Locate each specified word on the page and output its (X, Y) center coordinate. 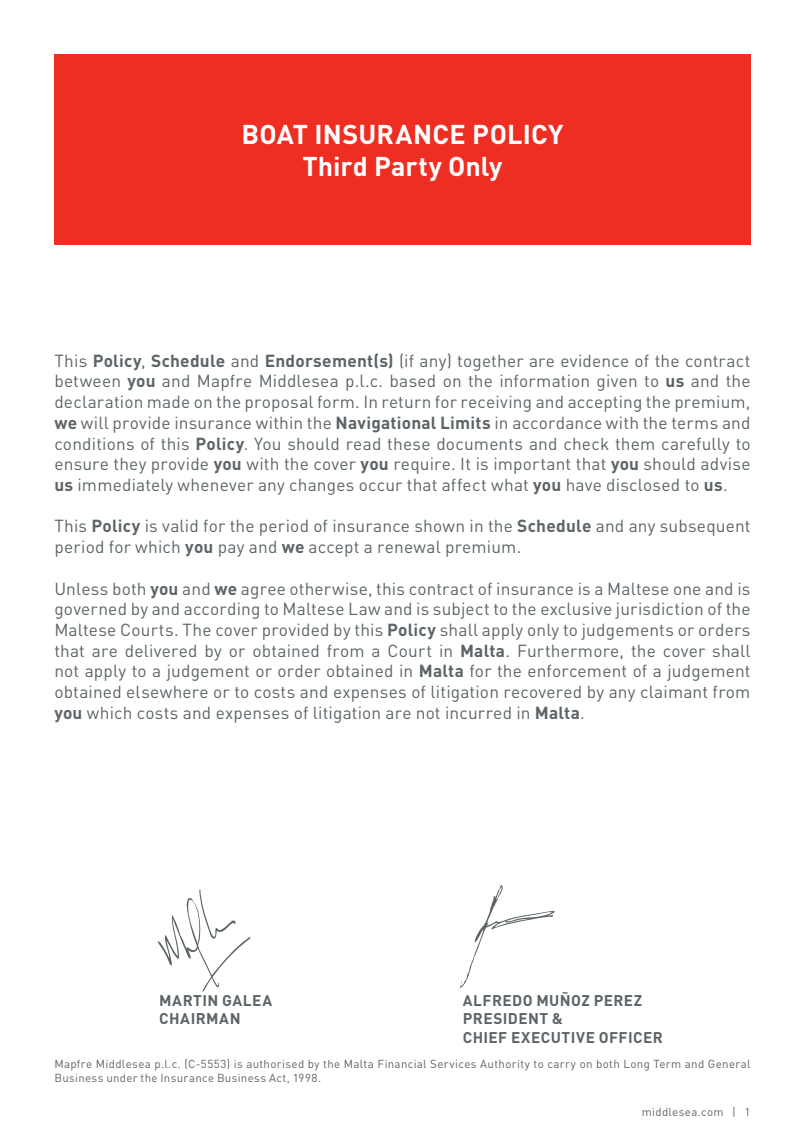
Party (409, 169)
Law (365, 609)
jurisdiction (659, 610)
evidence (594, 361)
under (122, 1078)
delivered (161, 651)
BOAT (275, 134)
